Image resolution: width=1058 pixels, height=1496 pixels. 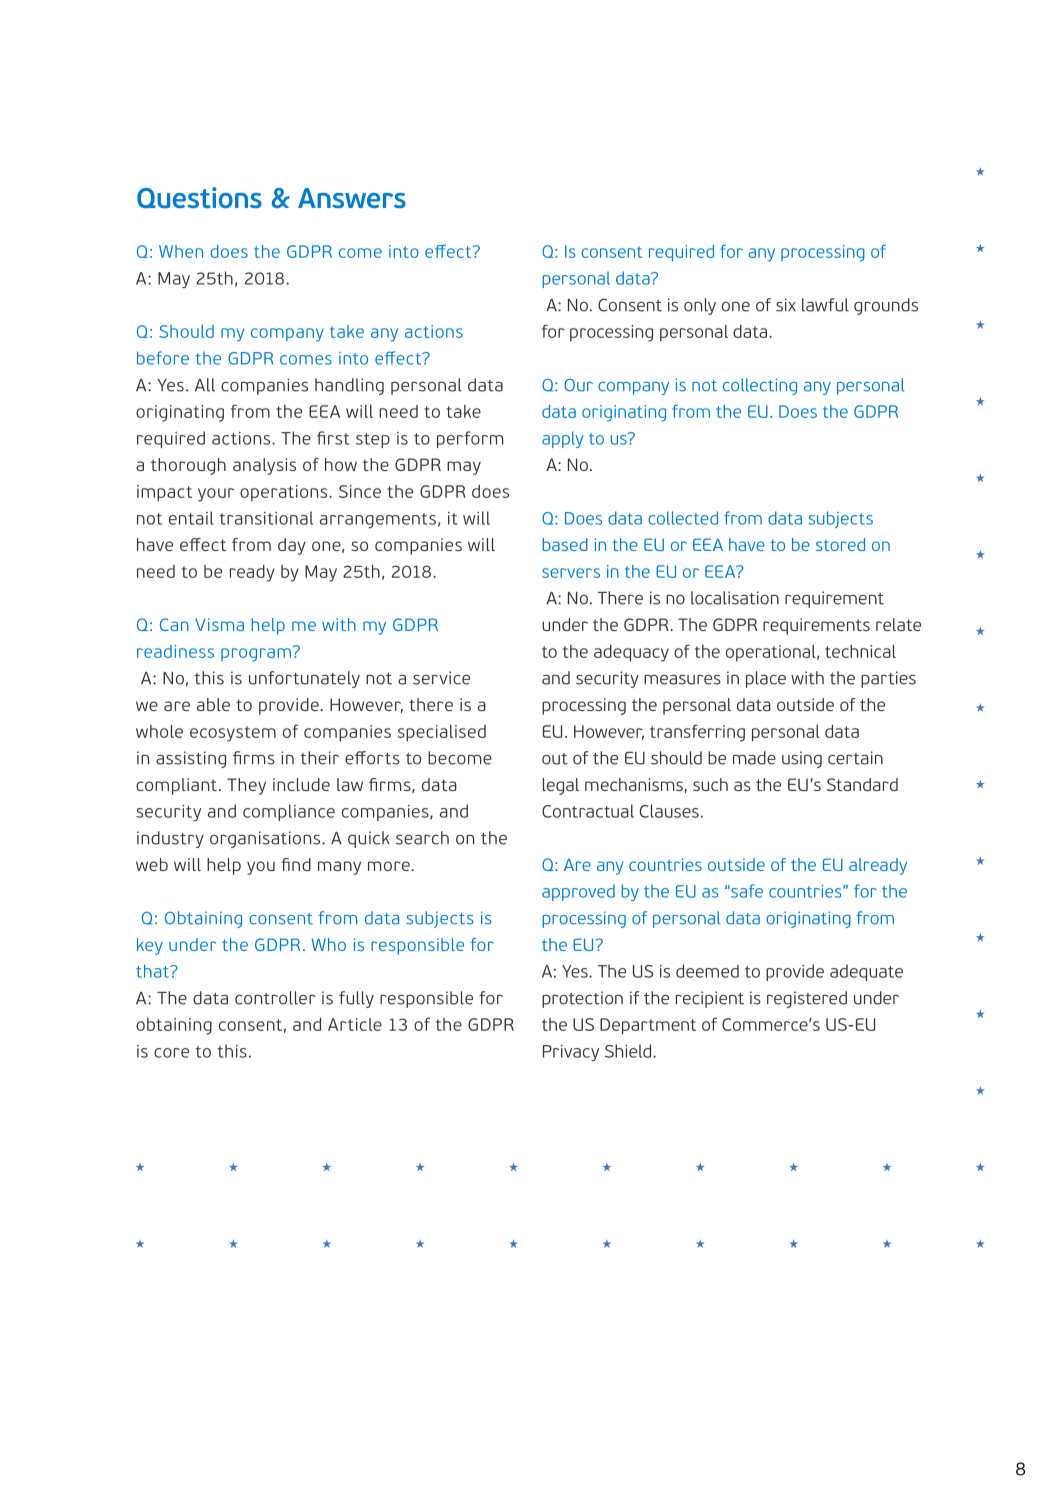 I want to click on ecosystem, so click(x=233, y=734).
